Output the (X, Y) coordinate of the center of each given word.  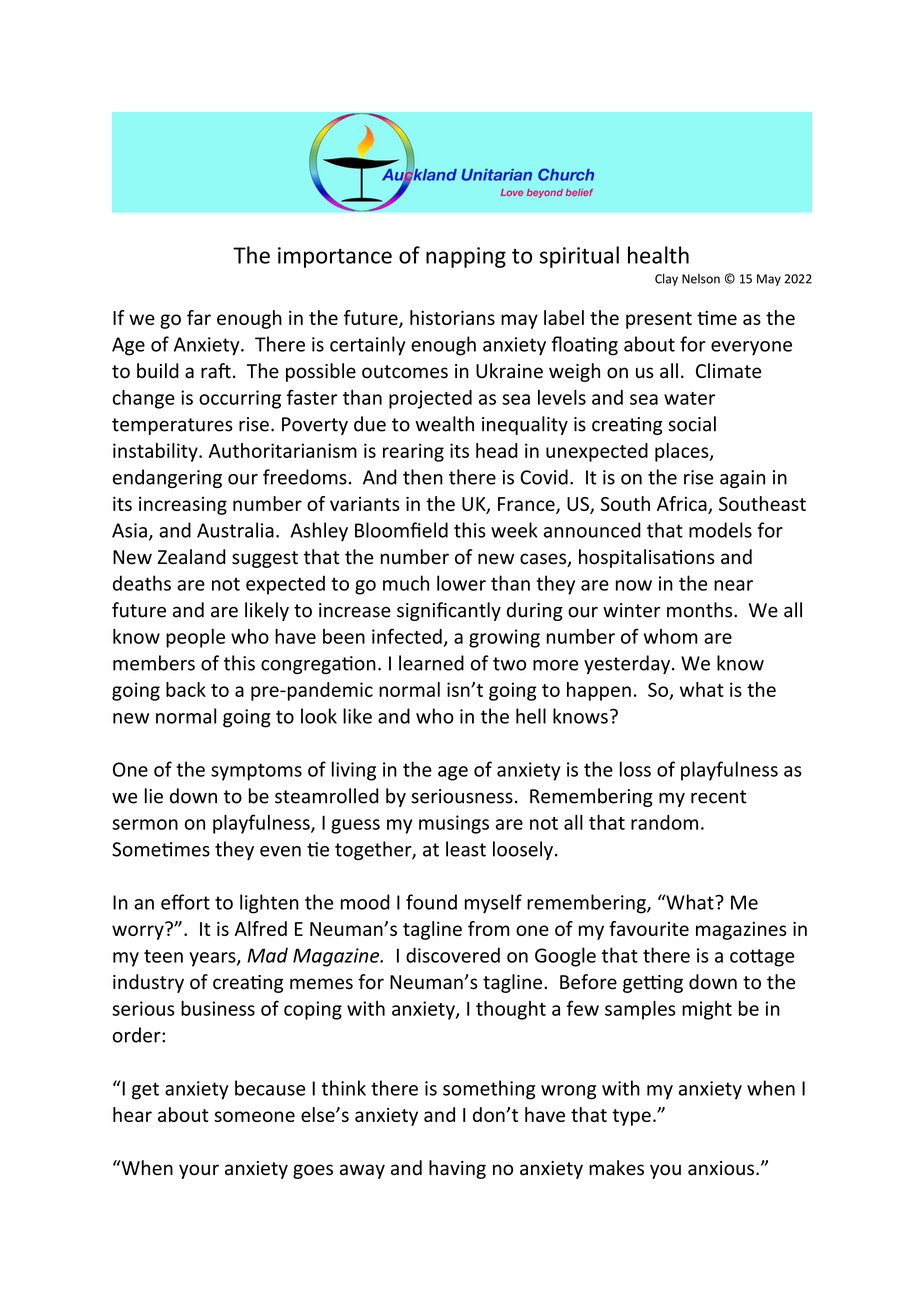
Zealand (192, 557)
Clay (666, 279)
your (199, 1171)
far (199, 317)
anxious (721, 1168)
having (457, 1169)
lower (461, 583)
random (664, 822)
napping (466, 257)
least (466, 849)
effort (185, 902)
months (701, 610)
